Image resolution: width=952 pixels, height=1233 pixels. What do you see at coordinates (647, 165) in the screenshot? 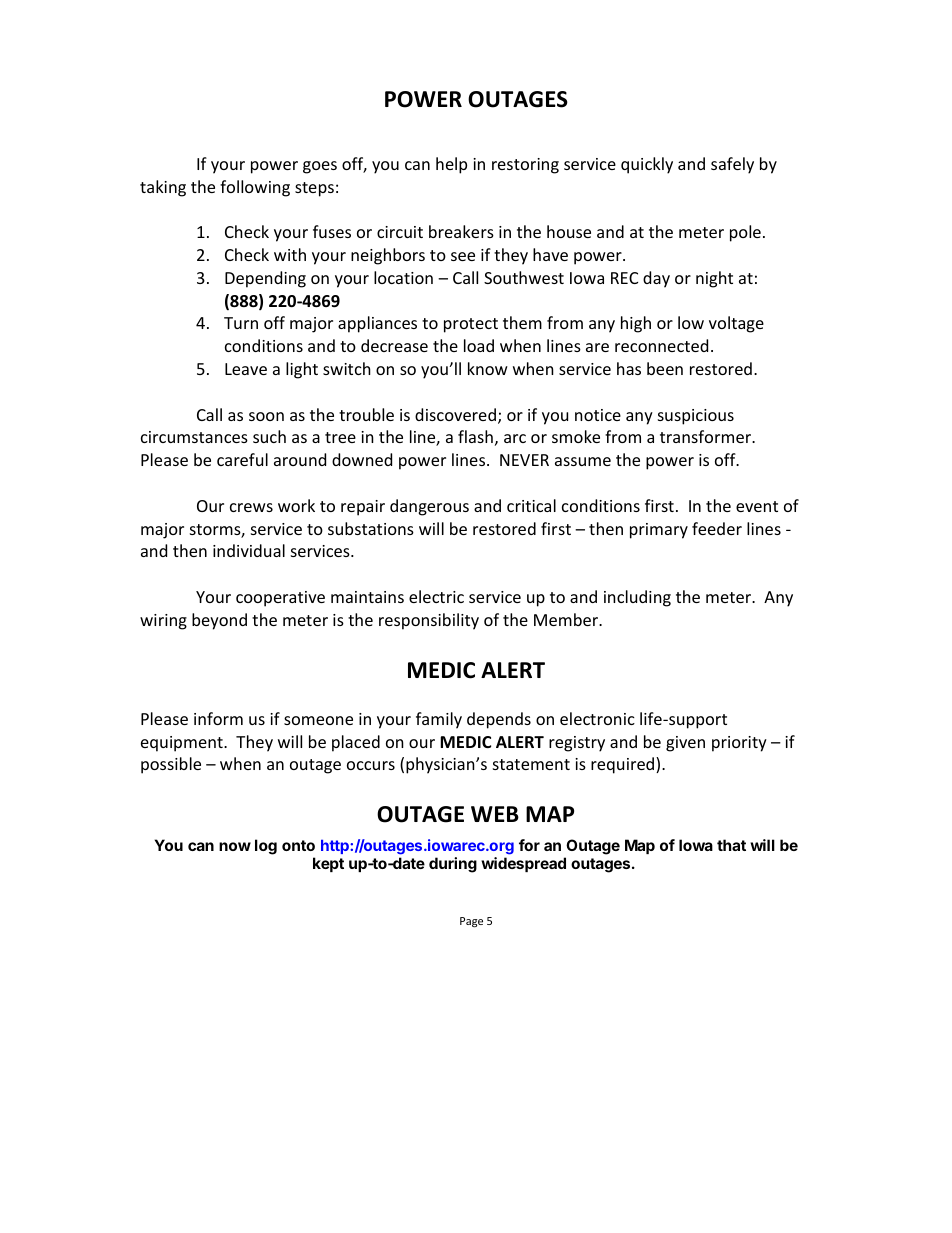
I see `quickly` at bounding box center [647, 165].
